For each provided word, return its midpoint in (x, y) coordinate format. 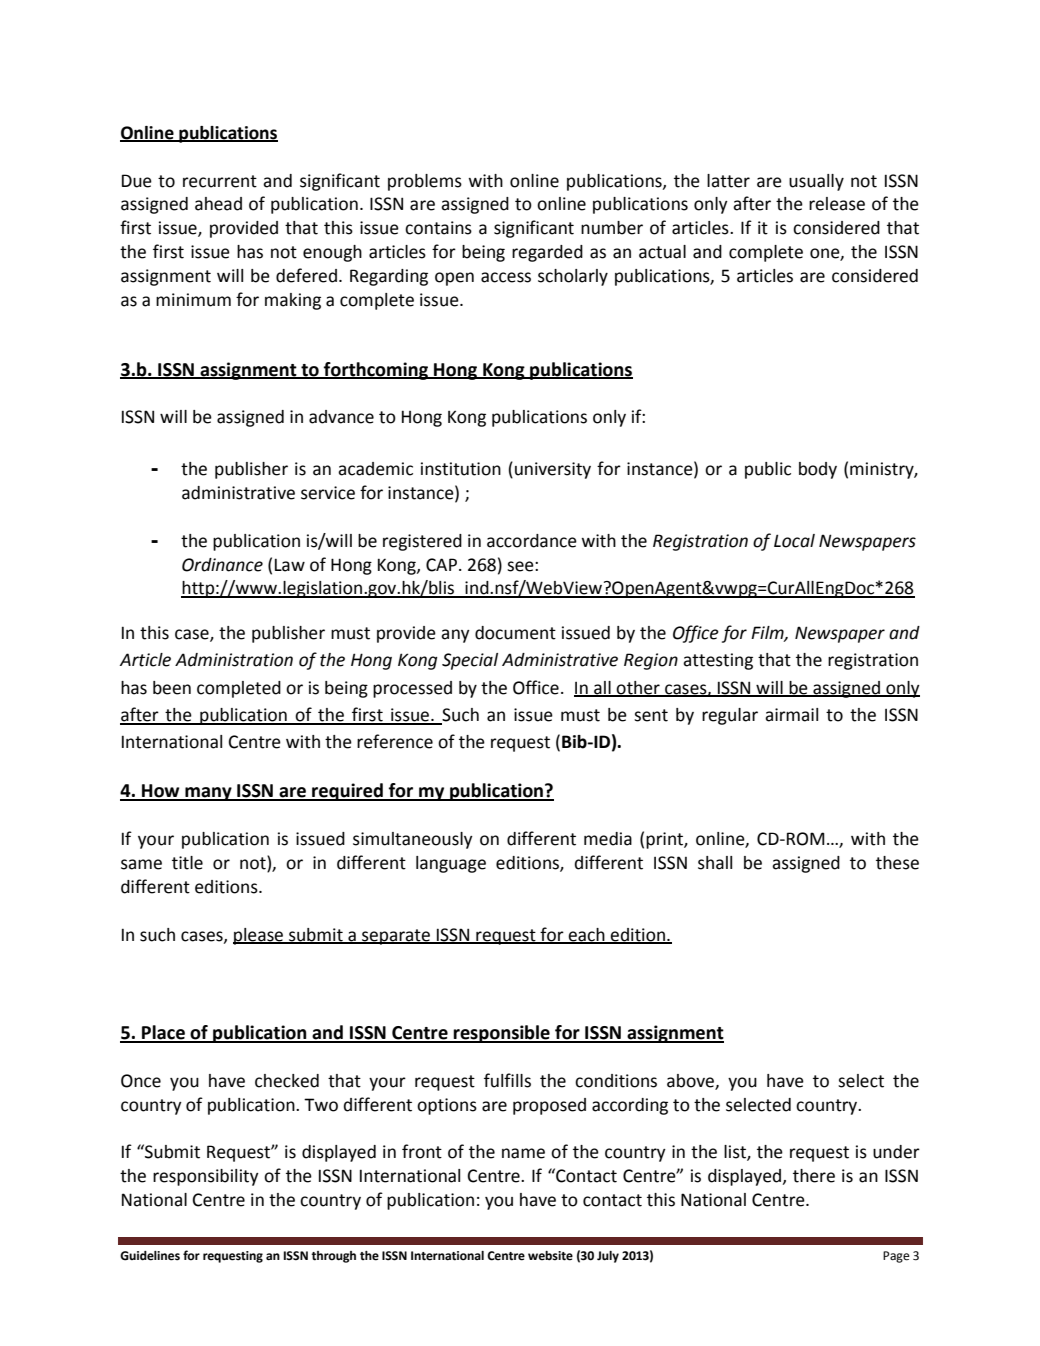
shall (715, 863)
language (451, 864)
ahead (218, 204)
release (837, 204)
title (187, 863)
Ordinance (222, 565)
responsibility (206, 1177)
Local (794, 541)
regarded (547, 253)
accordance (532, 541)
